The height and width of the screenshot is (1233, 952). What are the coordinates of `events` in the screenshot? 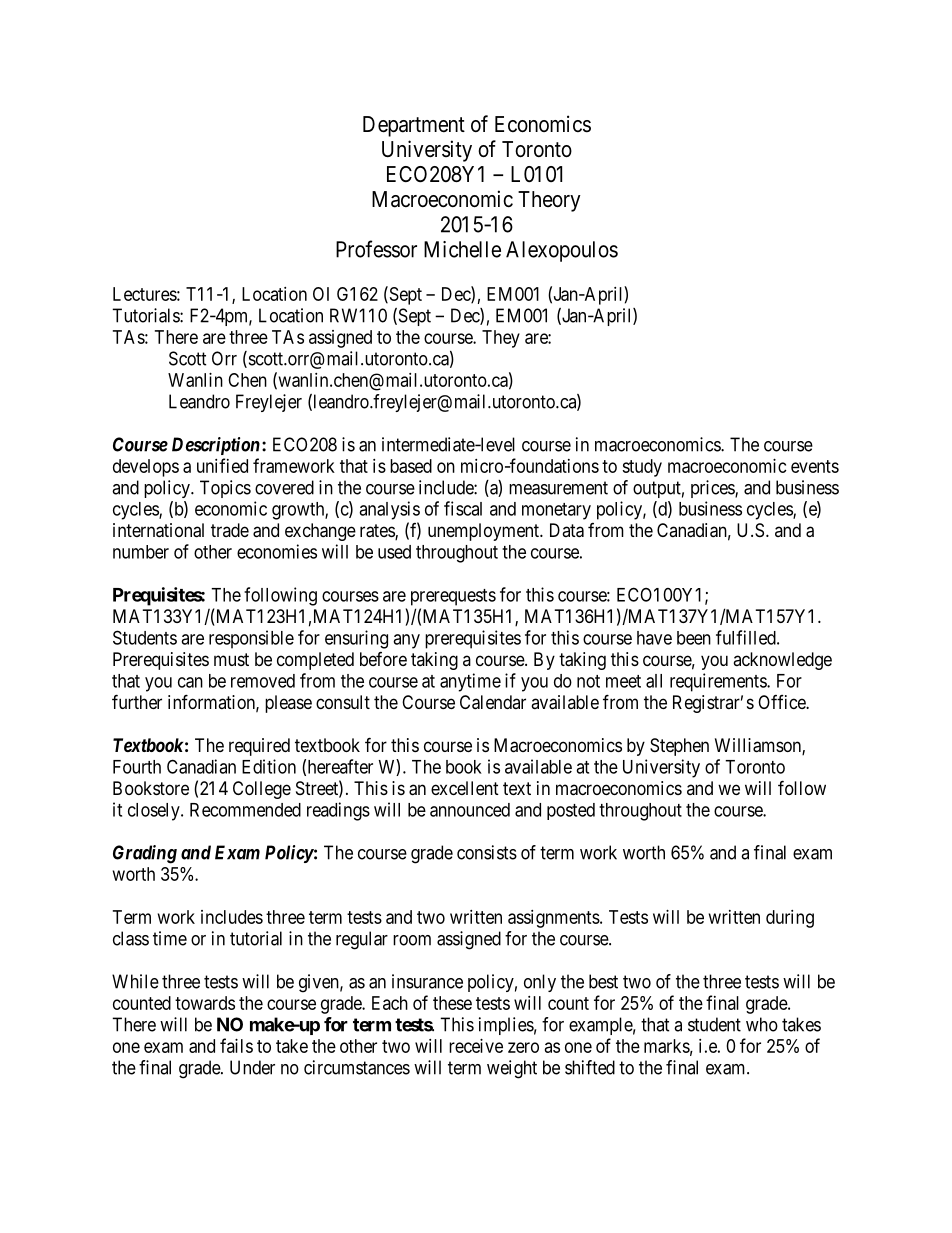 It's located at (815, 466).
